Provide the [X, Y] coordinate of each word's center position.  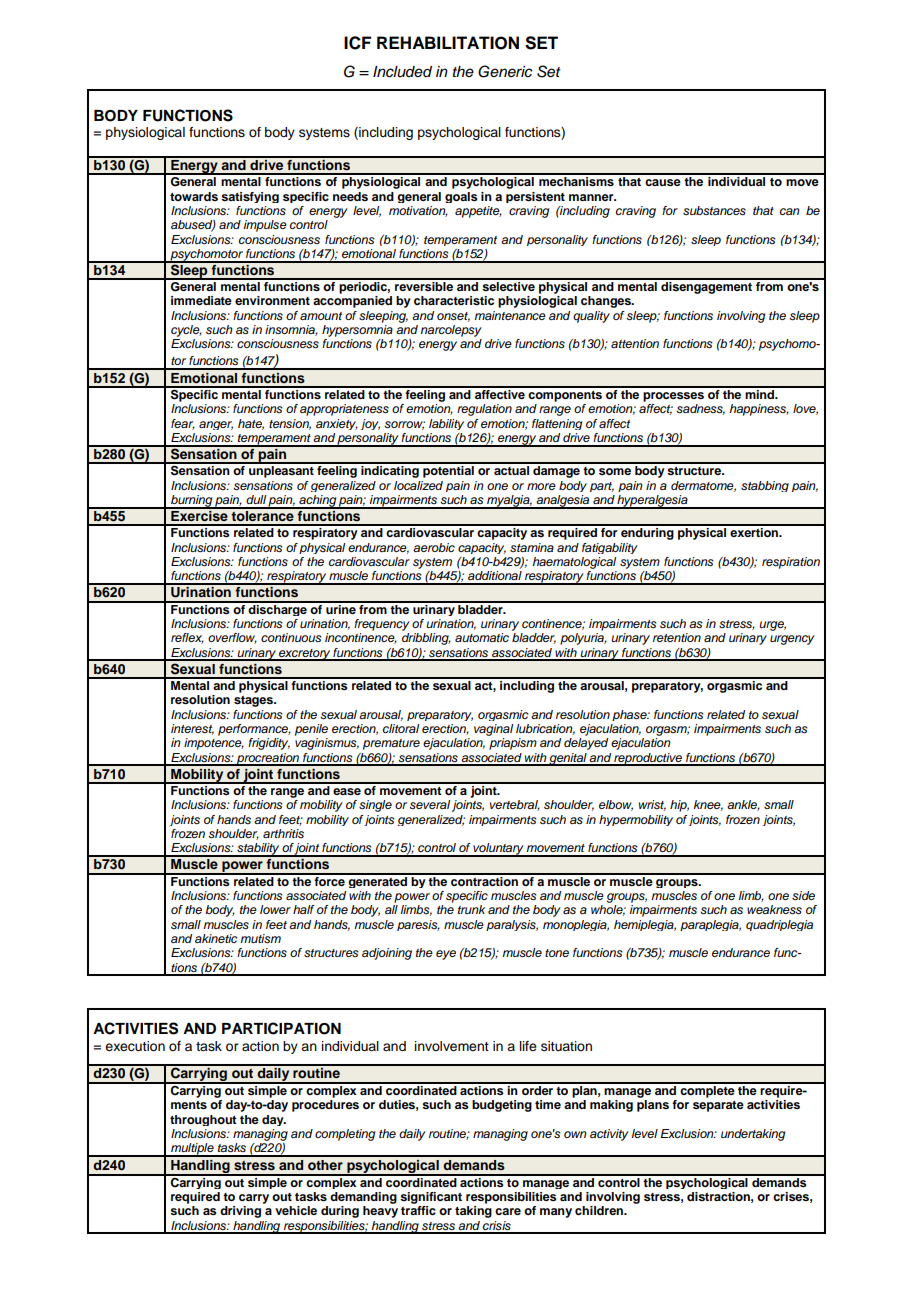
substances [714, 211]
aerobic [434, 547]
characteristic [454, 300]
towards [194, 196]
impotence [214, 744]
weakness [774, 910]
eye [446, 955]
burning [192, 502]
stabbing [765, 486]
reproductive [648, 759]
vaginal [493, 730]
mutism [260, 938]
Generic [505, 71]
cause [663, 182]
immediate [201, 300]
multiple [192, 1150]
